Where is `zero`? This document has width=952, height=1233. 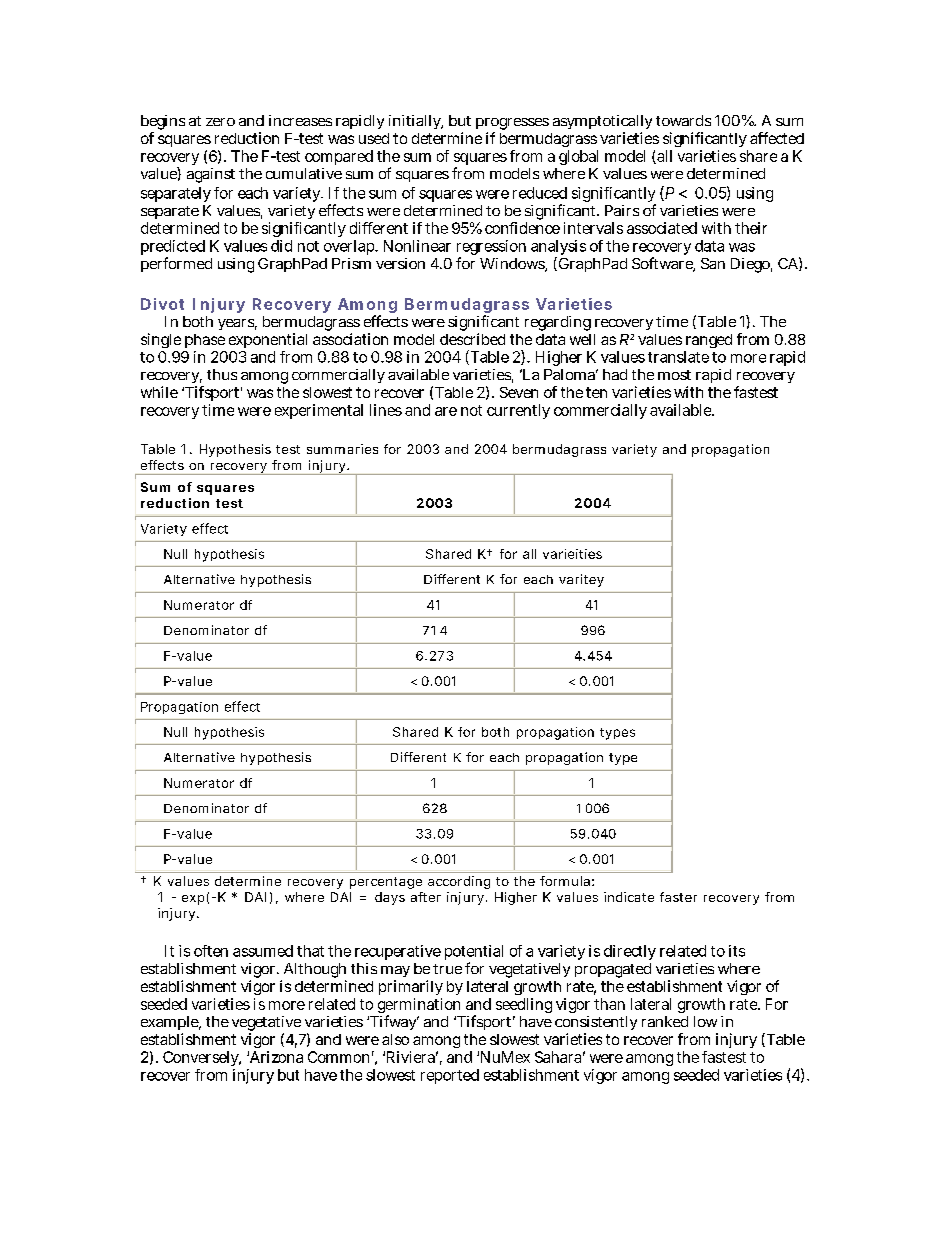 zero is located at coordinates (220, 122).
